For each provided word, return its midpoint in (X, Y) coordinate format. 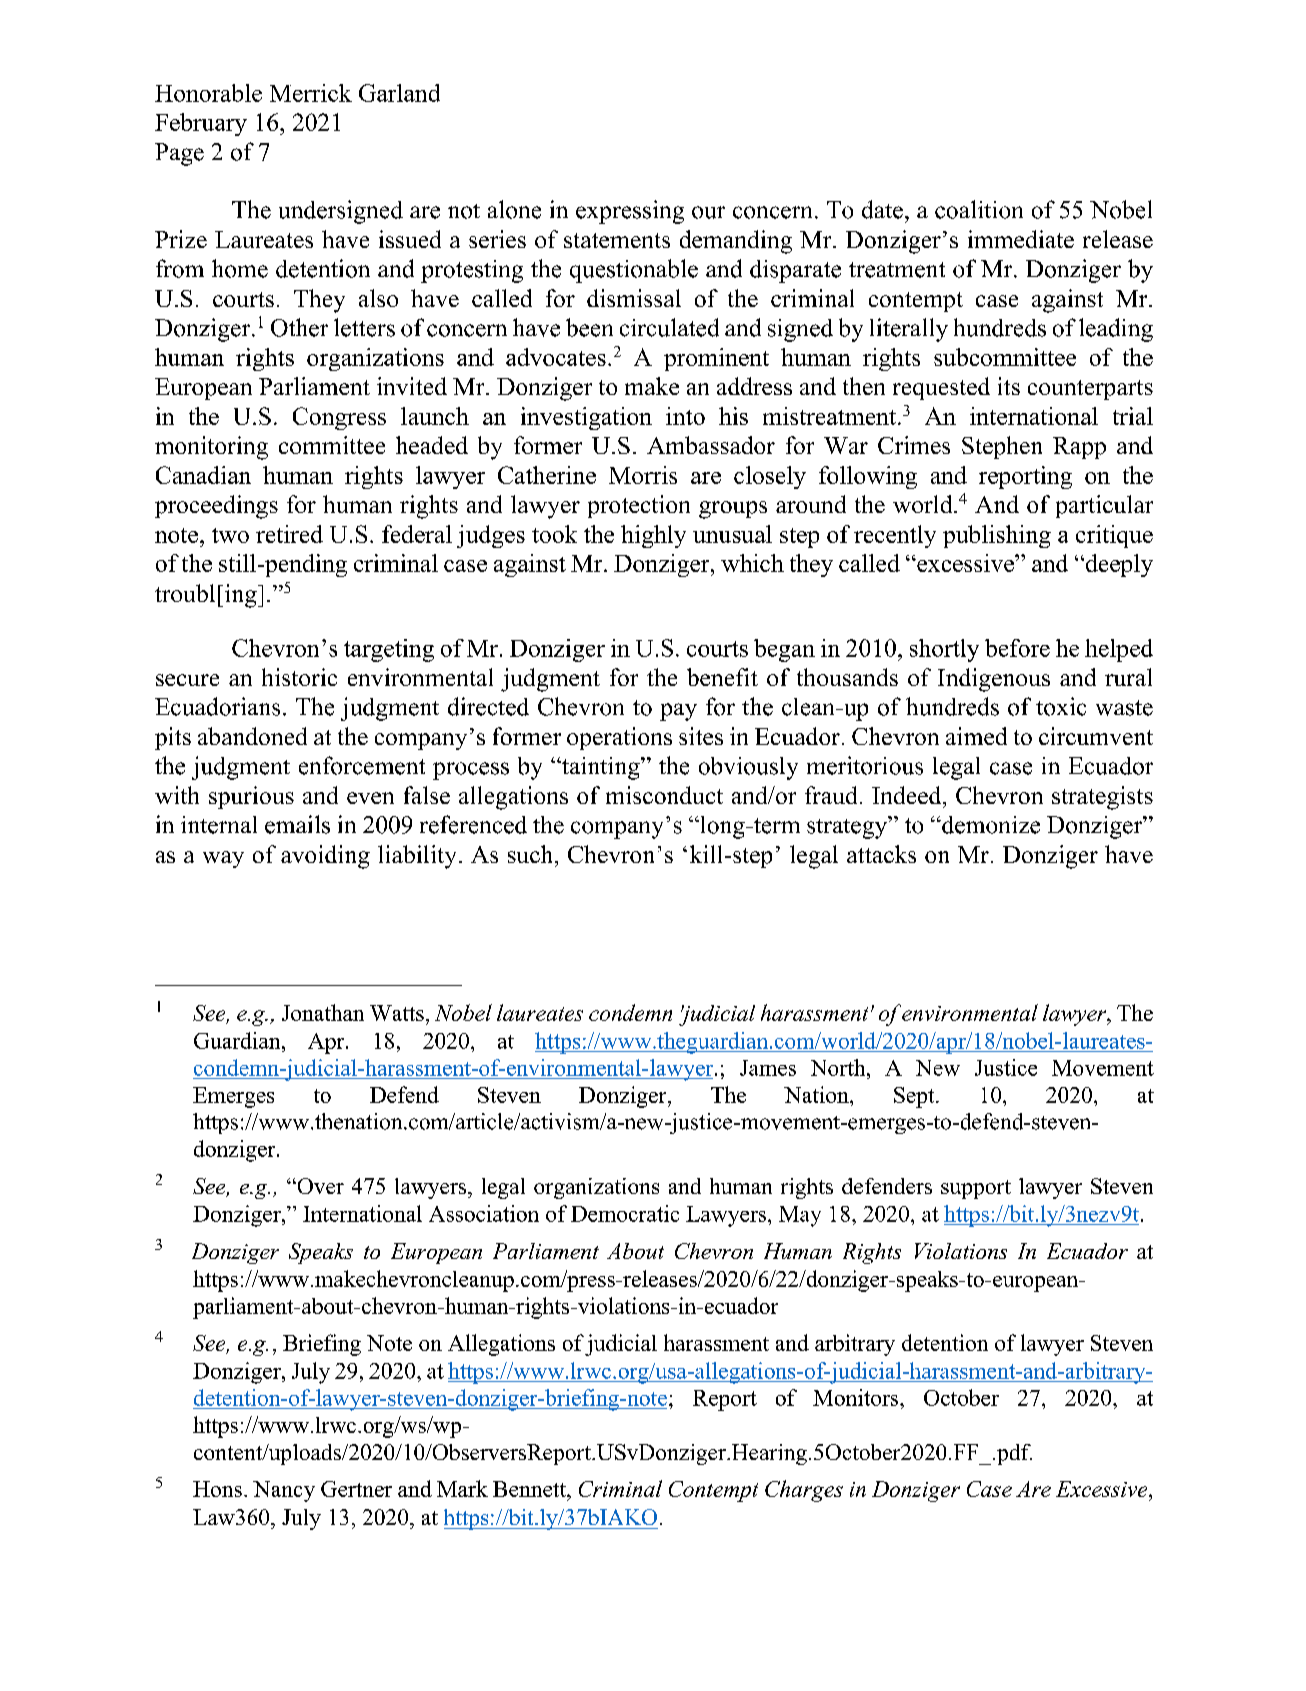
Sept (915, 1097)
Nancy (284, 1491)
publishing (997, 536)
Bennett (530, 1489)
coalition (979, 209)
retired (289, 534)
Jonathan (323, 1012)
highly (653, 536)
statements (617, 240)
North (839, 1067)
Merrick (311, 93)
